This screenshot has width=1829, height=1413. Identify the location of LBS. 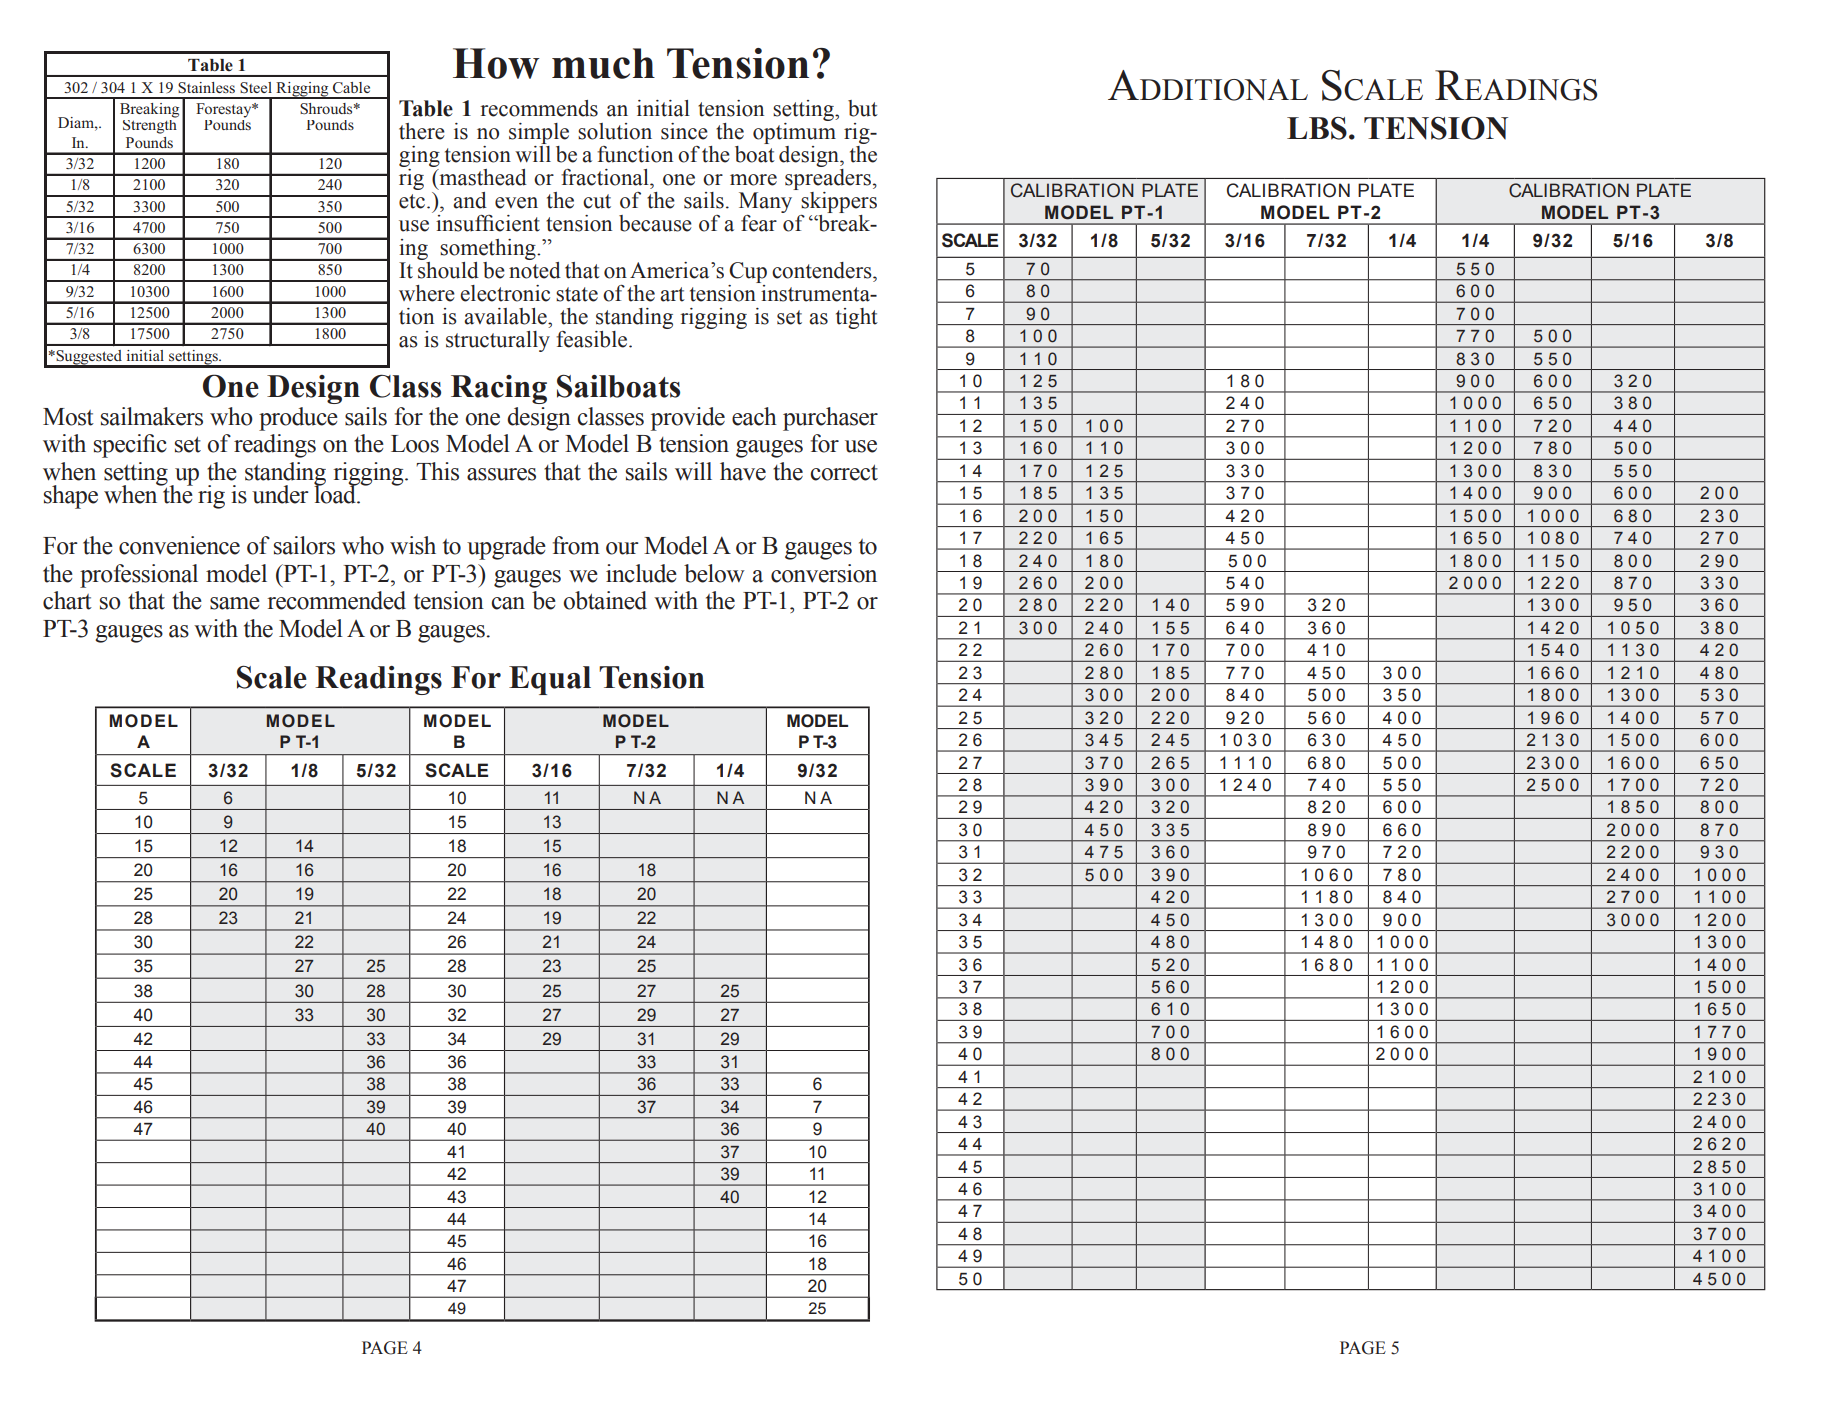
(1317, 128).
